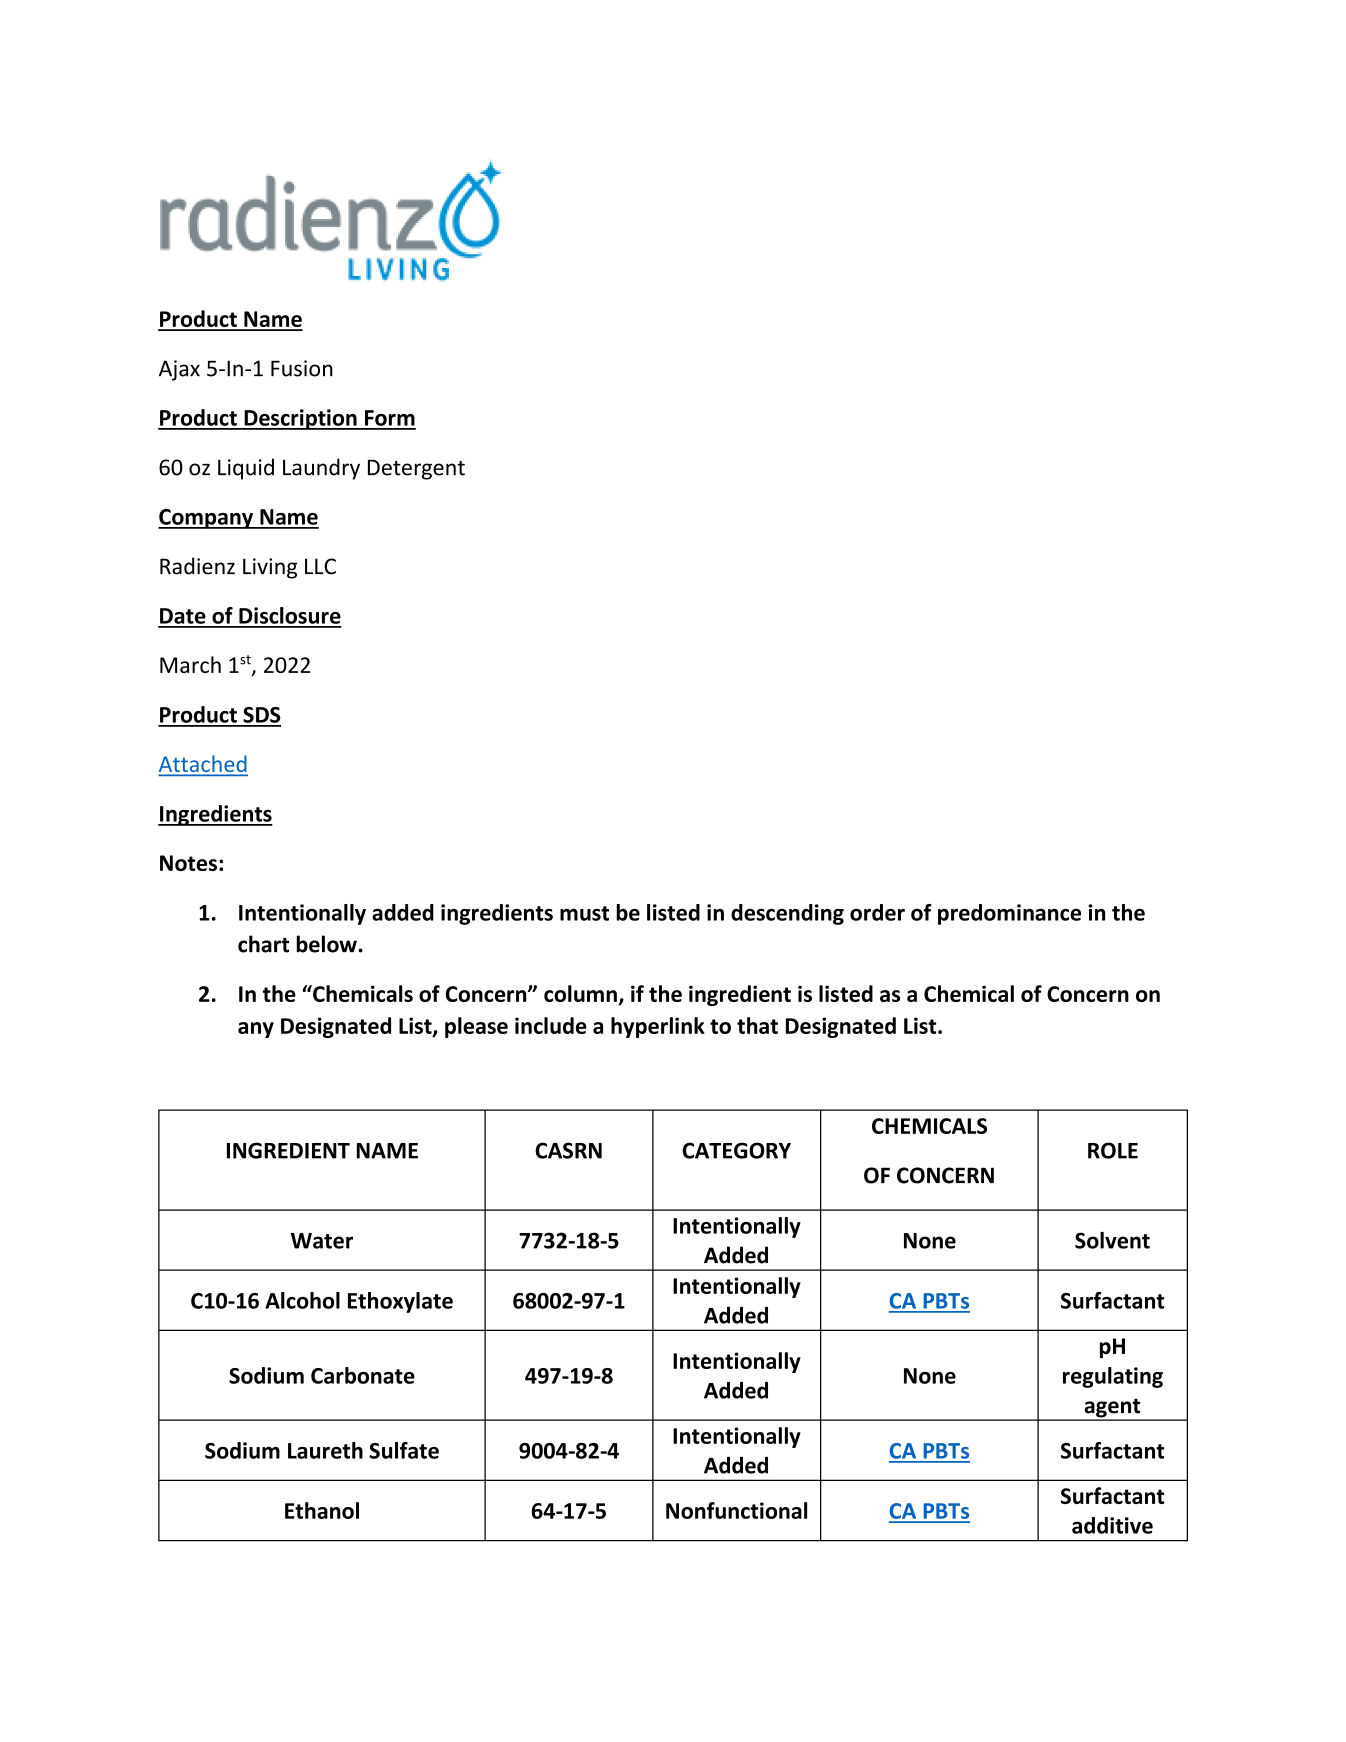 The height and width of the image is (1742, 1346). What do you see at coordinates (300, 419) in the image?
I see `Description` at bounding box center [300, 419].
